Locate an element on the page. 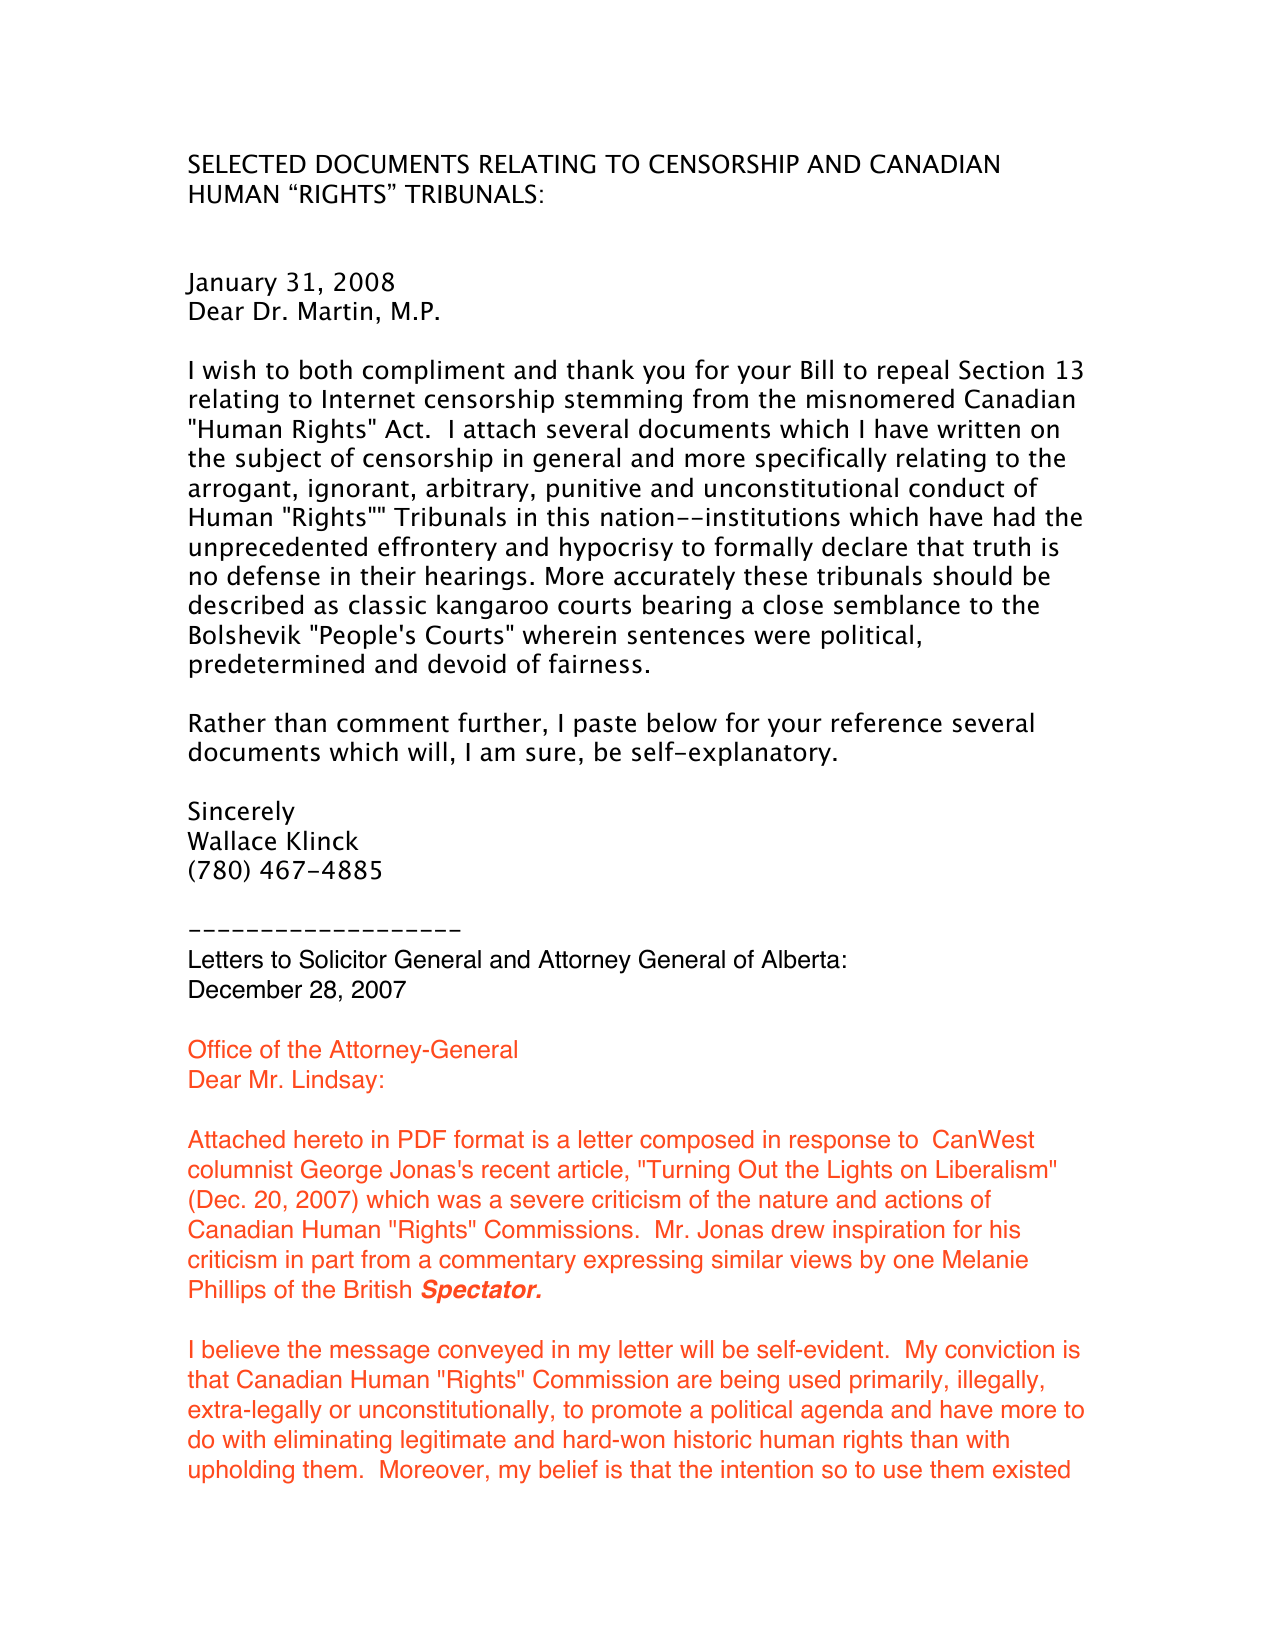 This document has height=1648, width=1274. hereto is located at coordinates (328, 1139).
